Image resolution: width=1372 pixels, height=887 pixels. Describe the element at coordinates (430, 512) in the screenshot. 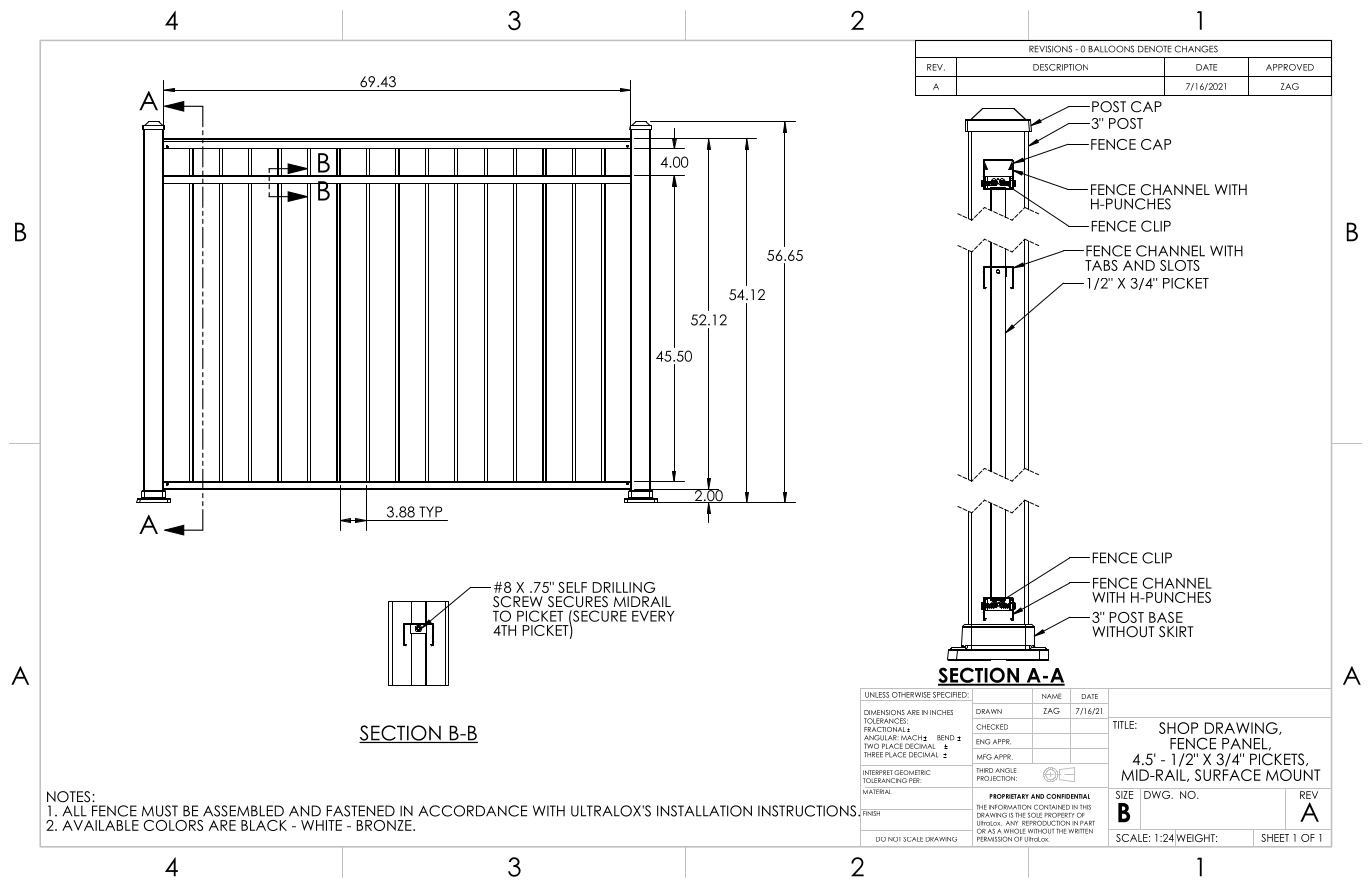

I see `TYP` at that location.
